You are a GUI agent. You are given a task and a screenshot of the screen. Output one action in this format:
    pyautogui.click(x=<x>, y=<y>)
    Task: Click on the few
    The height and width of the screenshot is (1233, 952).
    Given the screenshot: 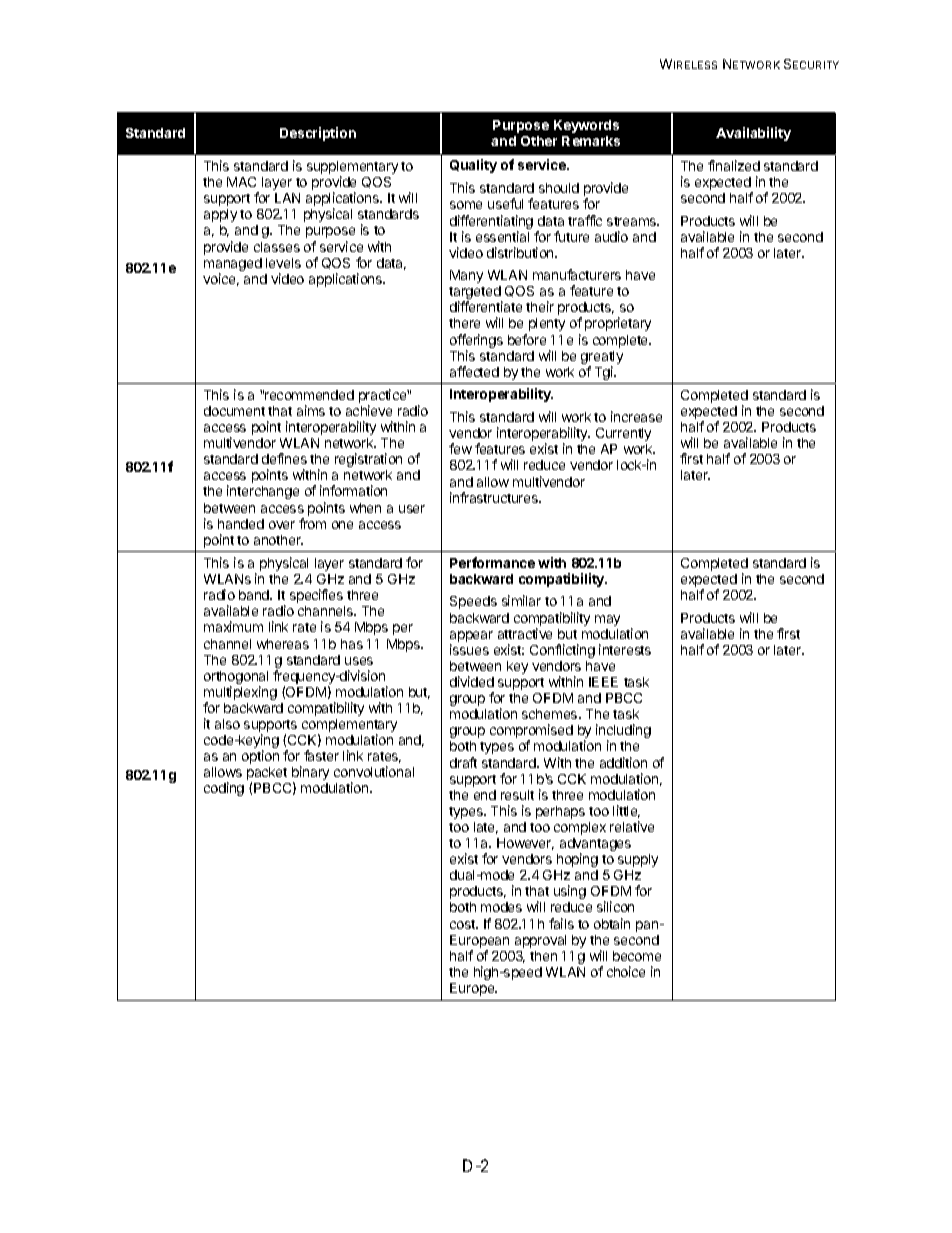 What is the action you would take?
    pyautogui.click(x=460, y=448)
